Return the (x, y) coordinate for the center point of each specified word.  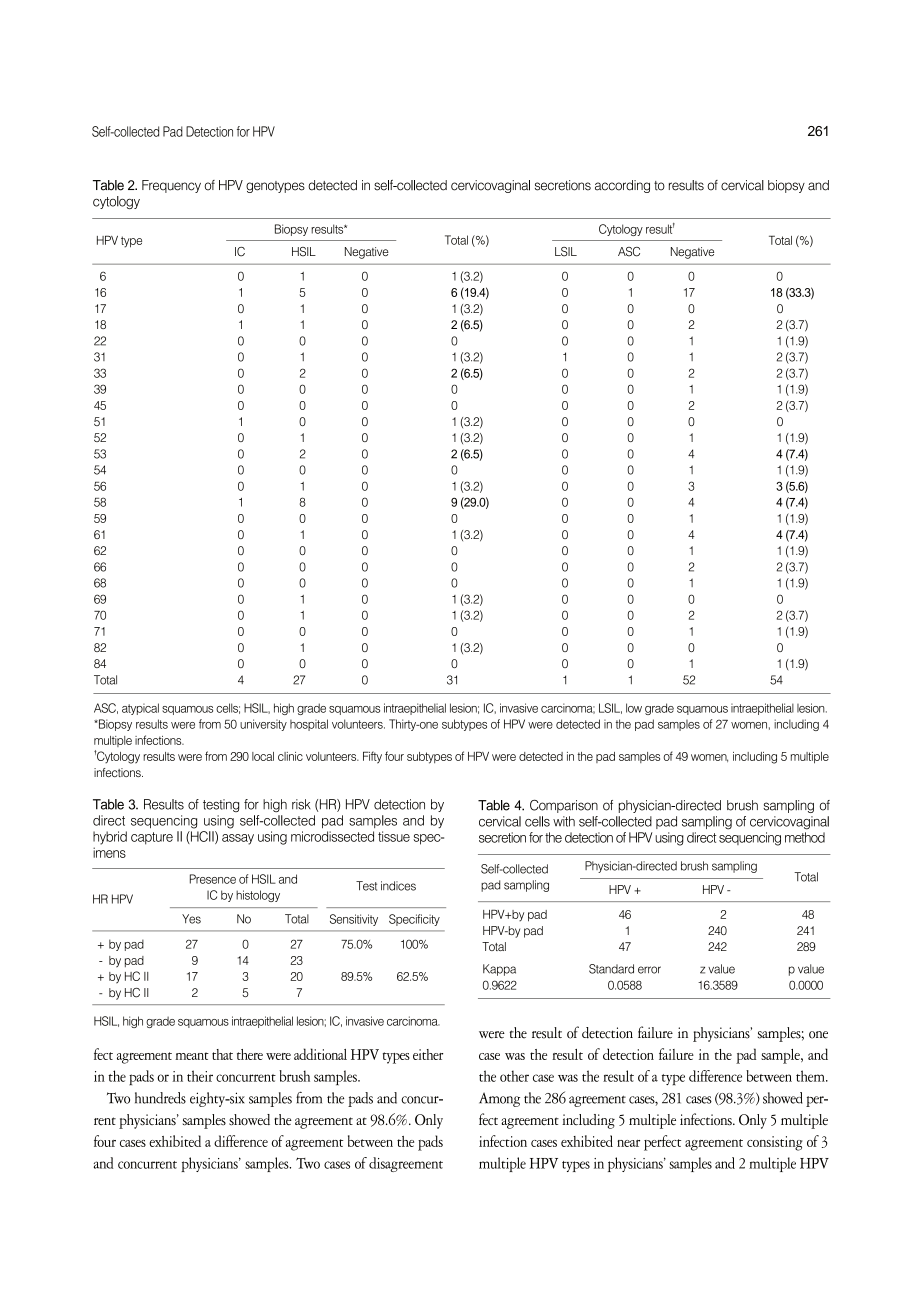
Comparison (564, 806)
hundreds (160, 1098)
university (263, 725)
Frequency (171, 186)
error (649, 970)
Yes (191, 919)
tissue (394, 836)
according (622, 186)
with (564, 821)
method (805, 837)
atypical (140, 709)
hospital (309, 725)
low (634, 708)
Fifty (372, 757)
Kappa (499, 970)
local (263, 756)
